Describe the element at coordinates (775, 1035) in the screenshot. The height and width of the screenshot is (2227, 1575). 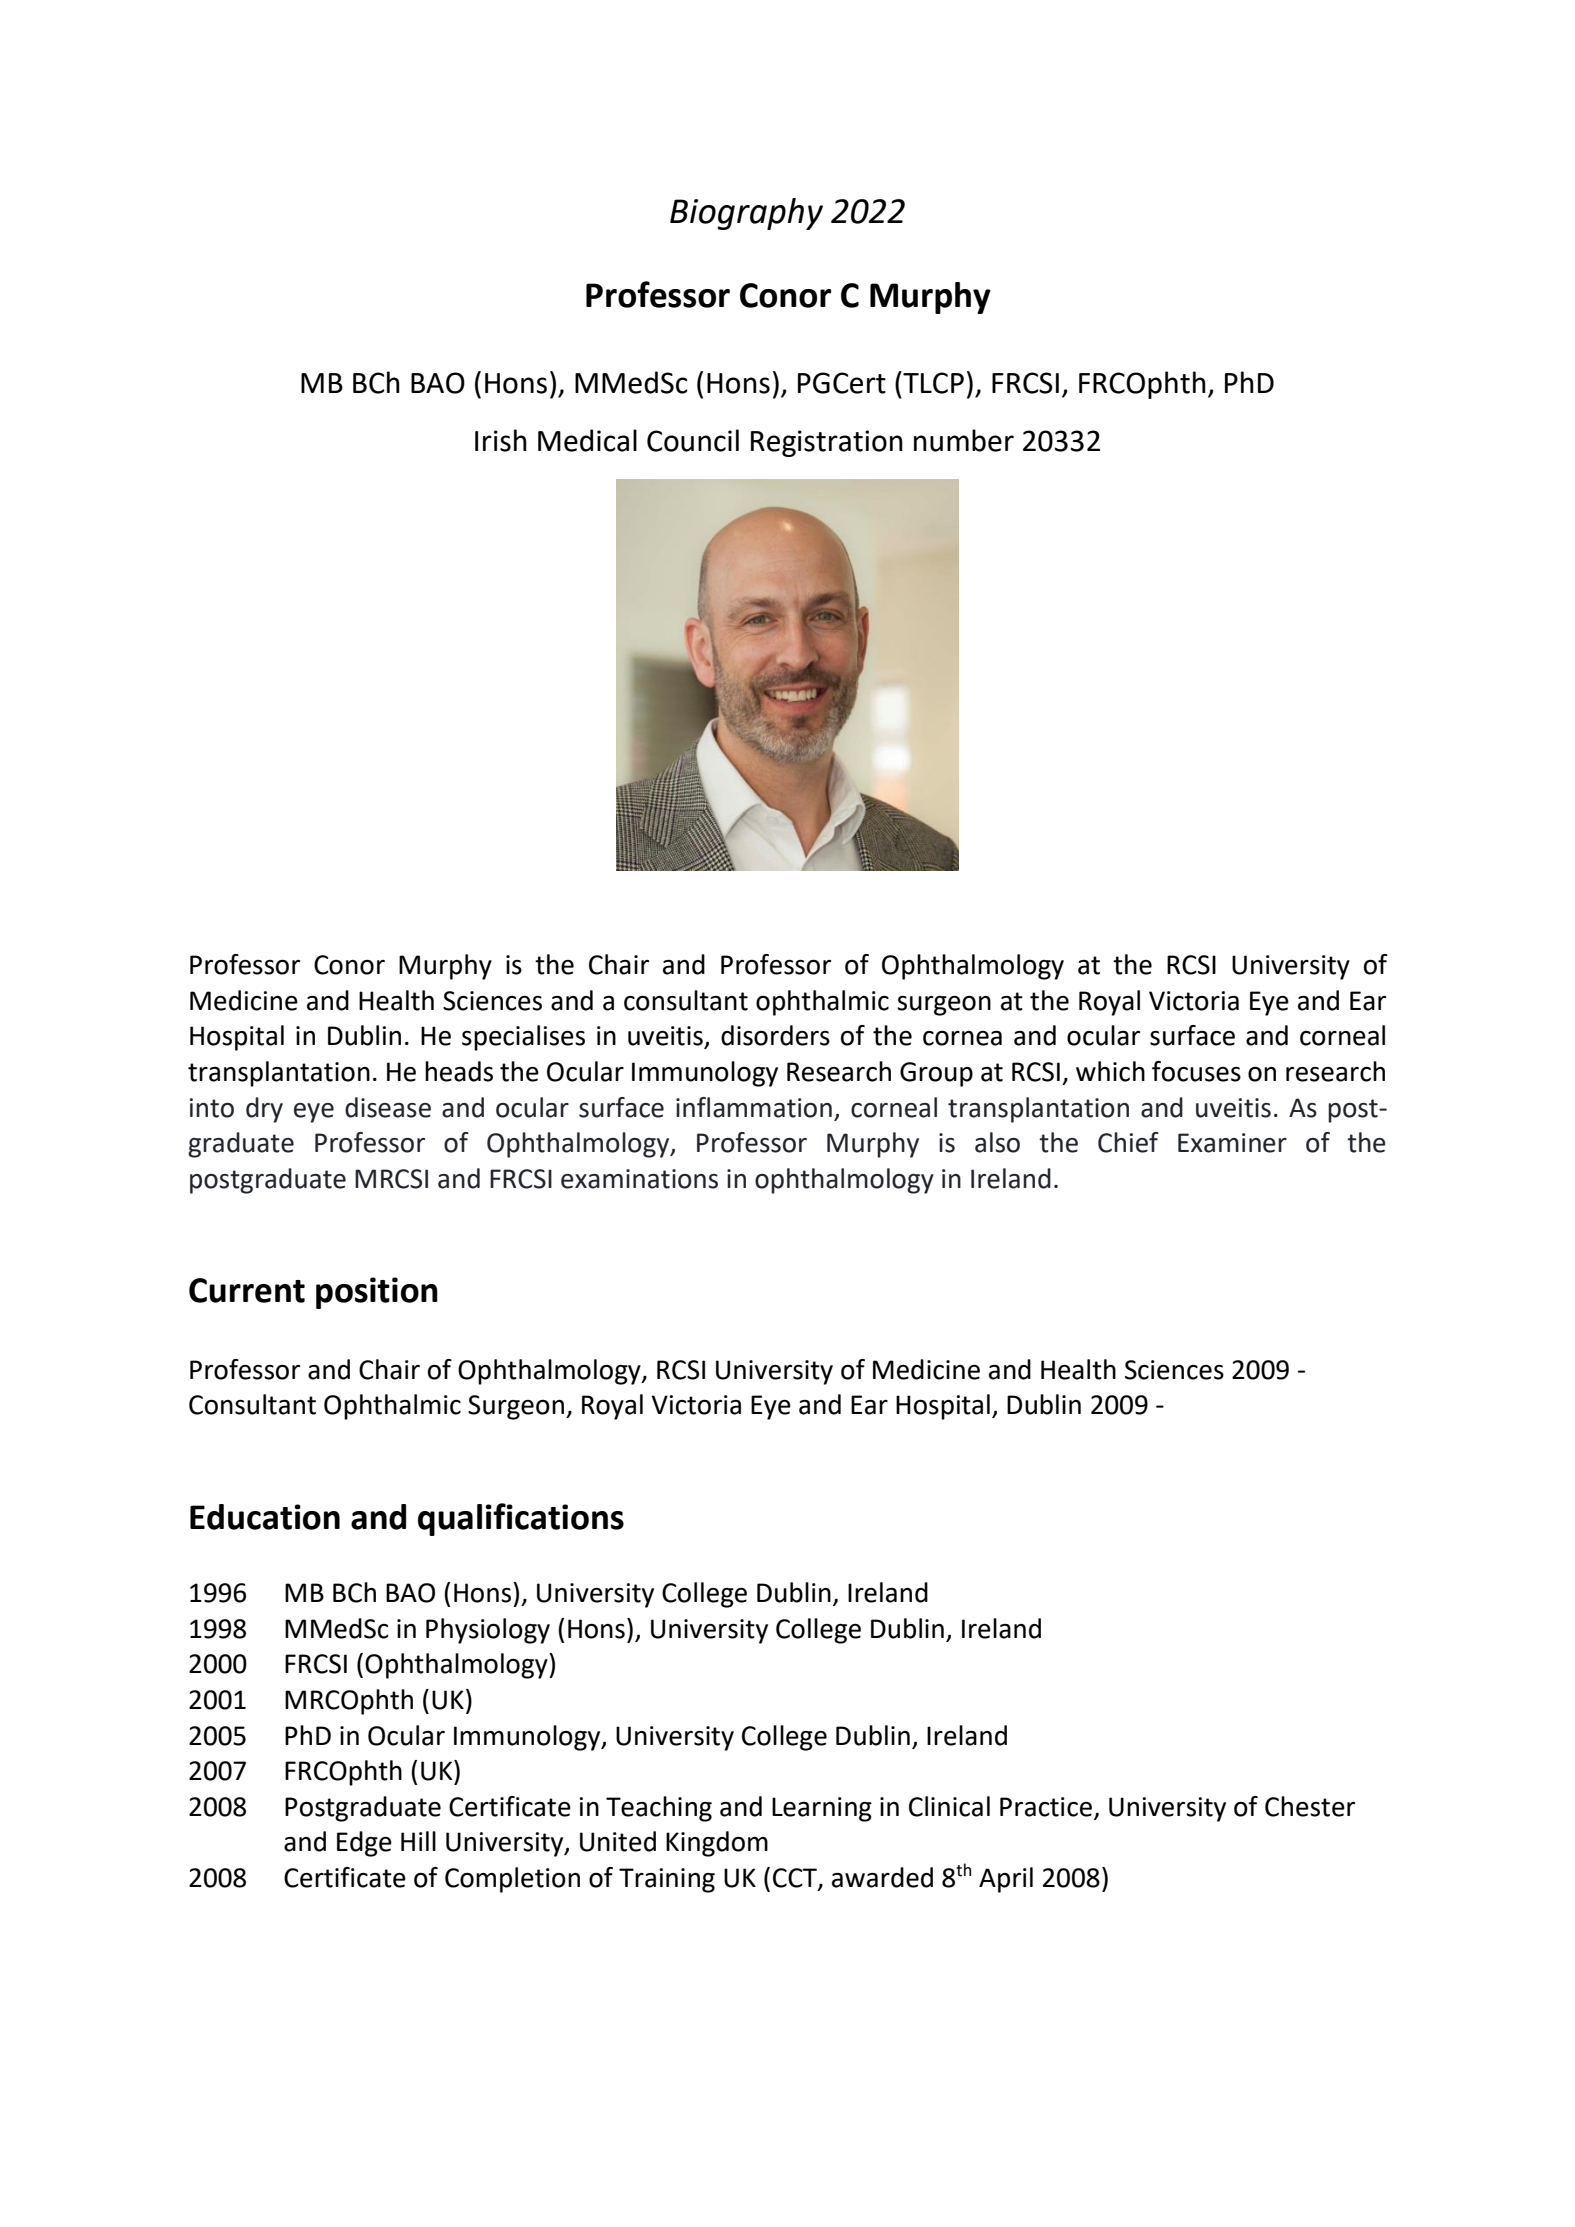
I see `disorders` at that location.
